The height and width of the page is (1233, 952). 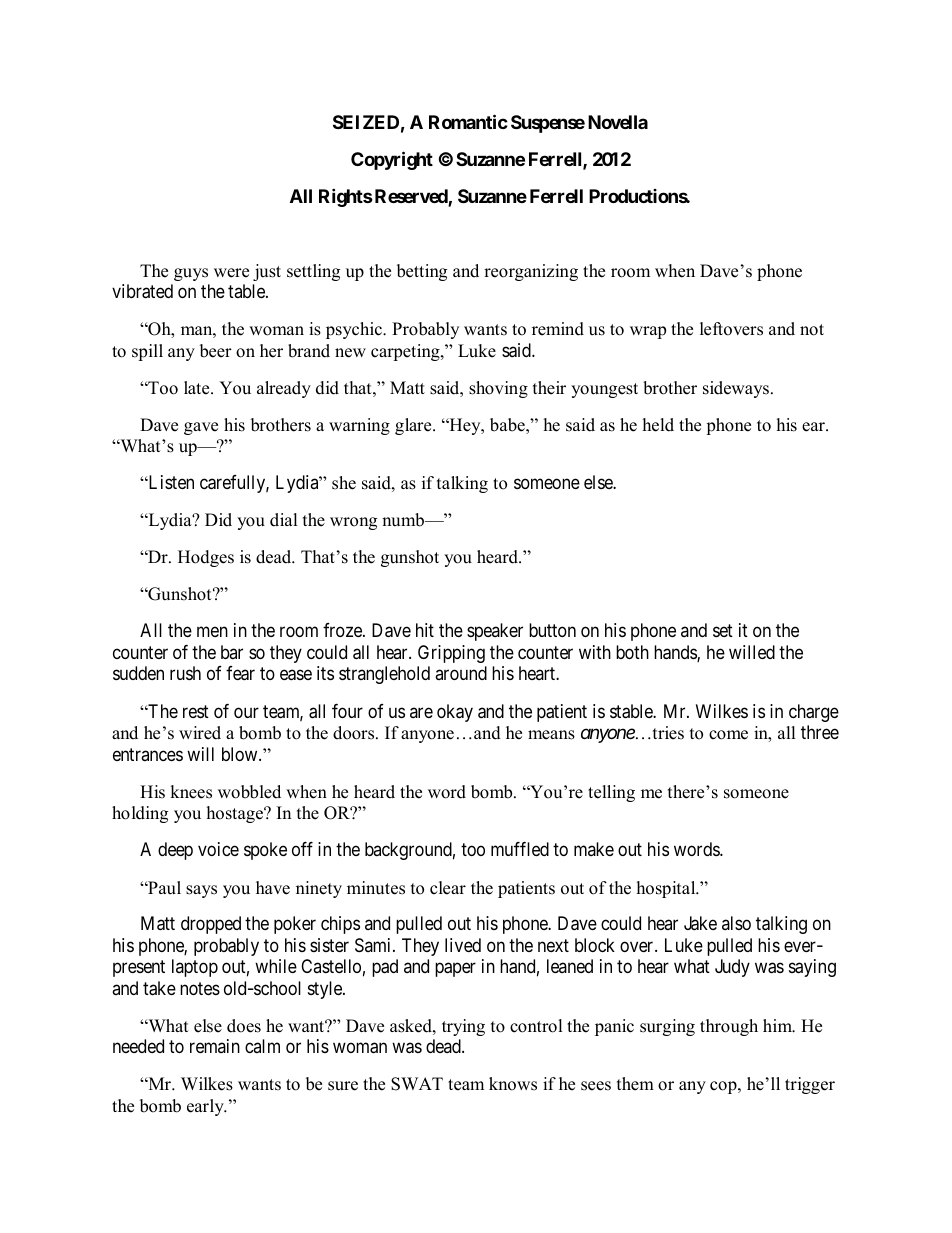 I want to click on Romantic, so click(x=468, y=121).
